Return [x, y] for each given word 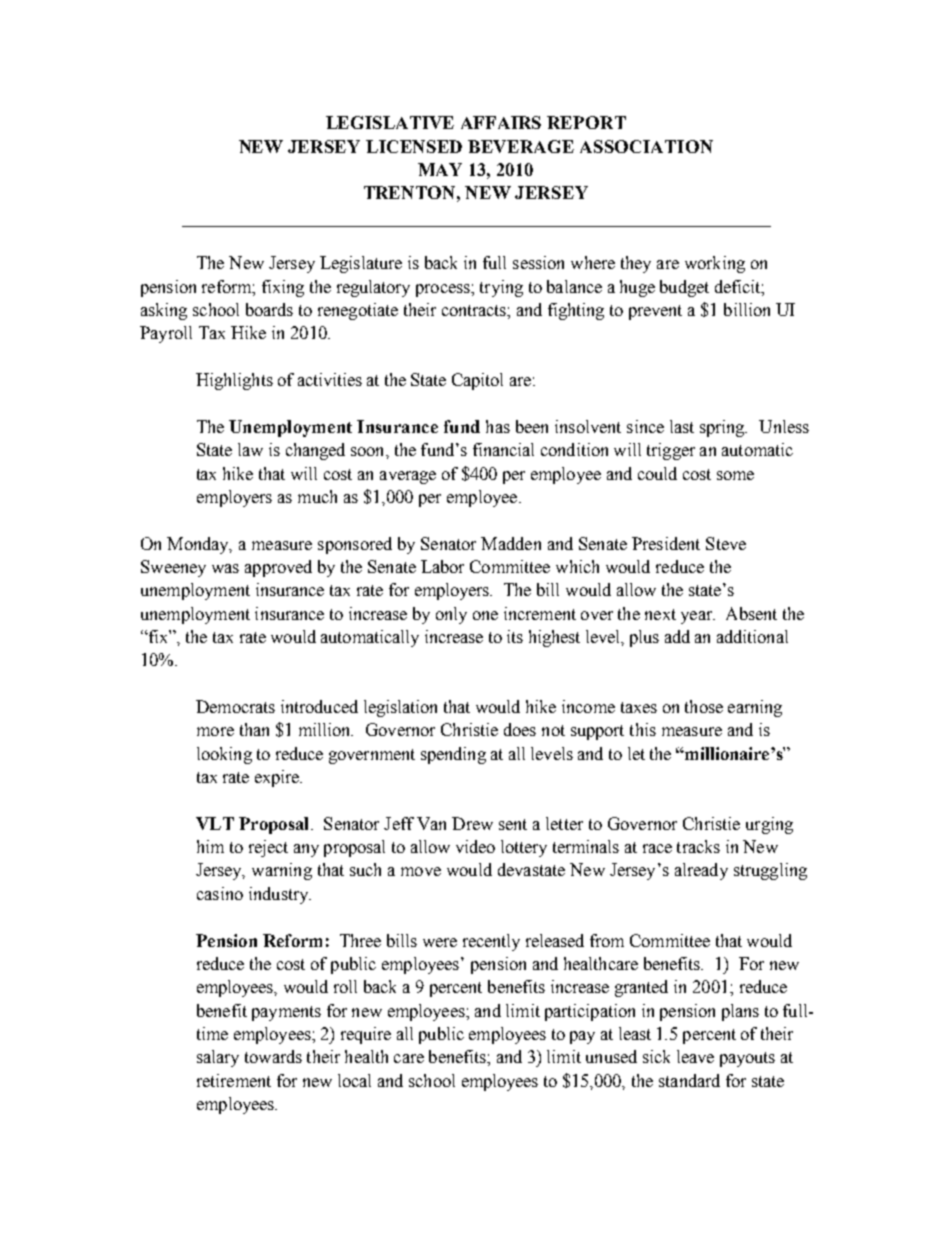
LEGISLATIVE [390, 122]
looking [224, 755]
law [250, 449]
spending [453, 755]
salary [218, 1058]
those [704, 706]
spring [723, 428]
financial [503, 449]
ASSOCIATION [646, 146]
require [366, 1035]
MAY [440, 169]
